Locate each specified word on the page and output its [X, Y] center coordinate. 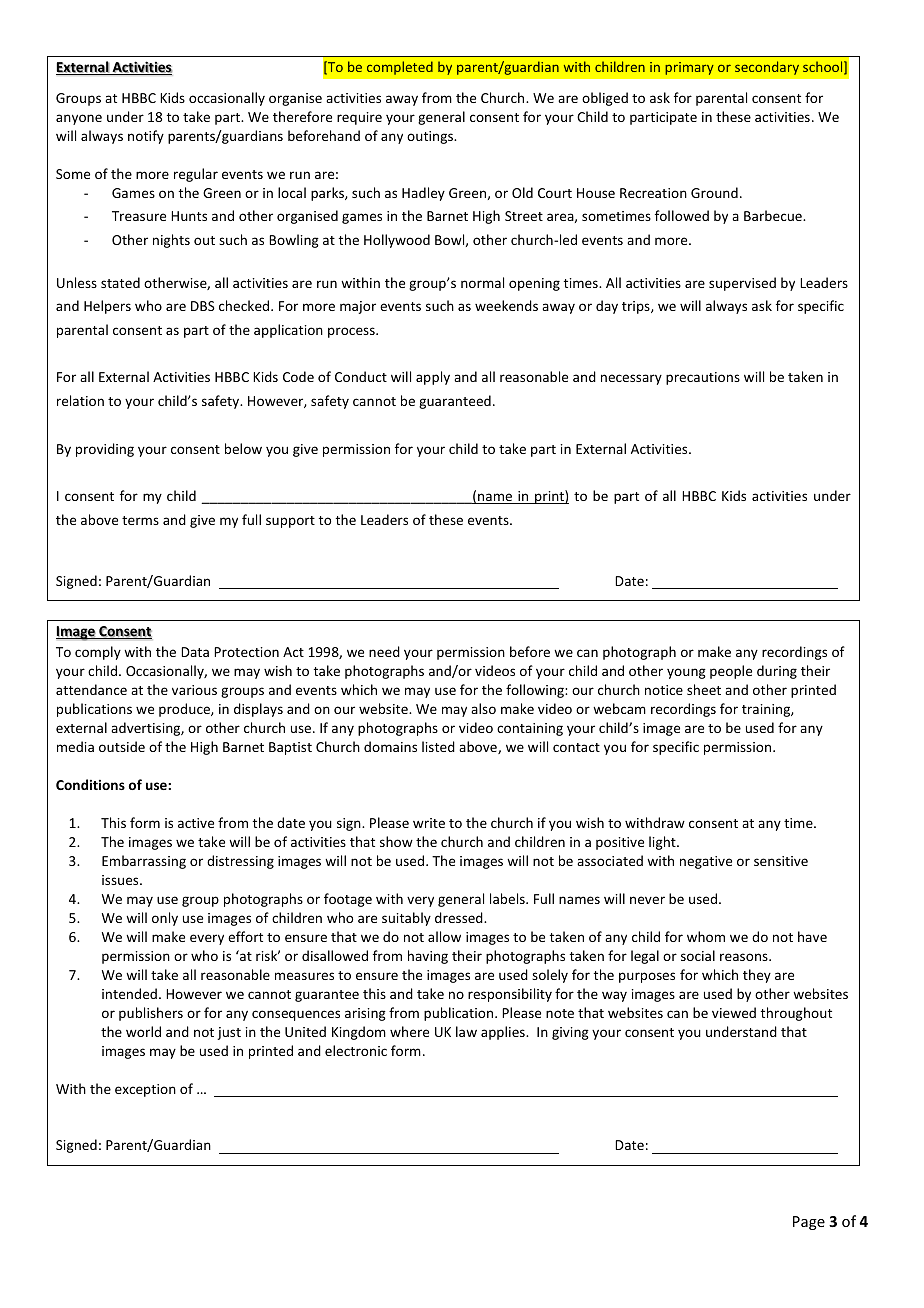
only [165, 919]
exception [145, 1090]
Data [195, 652]
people [731, 672]
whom [706, 936]
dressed [460, 917]
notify [146, 137]
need [384, 651]
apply [433, 378]
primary [689, 68]
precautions [703, 378]
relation [80, 400]
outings [431, 137]
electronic [356, 1050]
